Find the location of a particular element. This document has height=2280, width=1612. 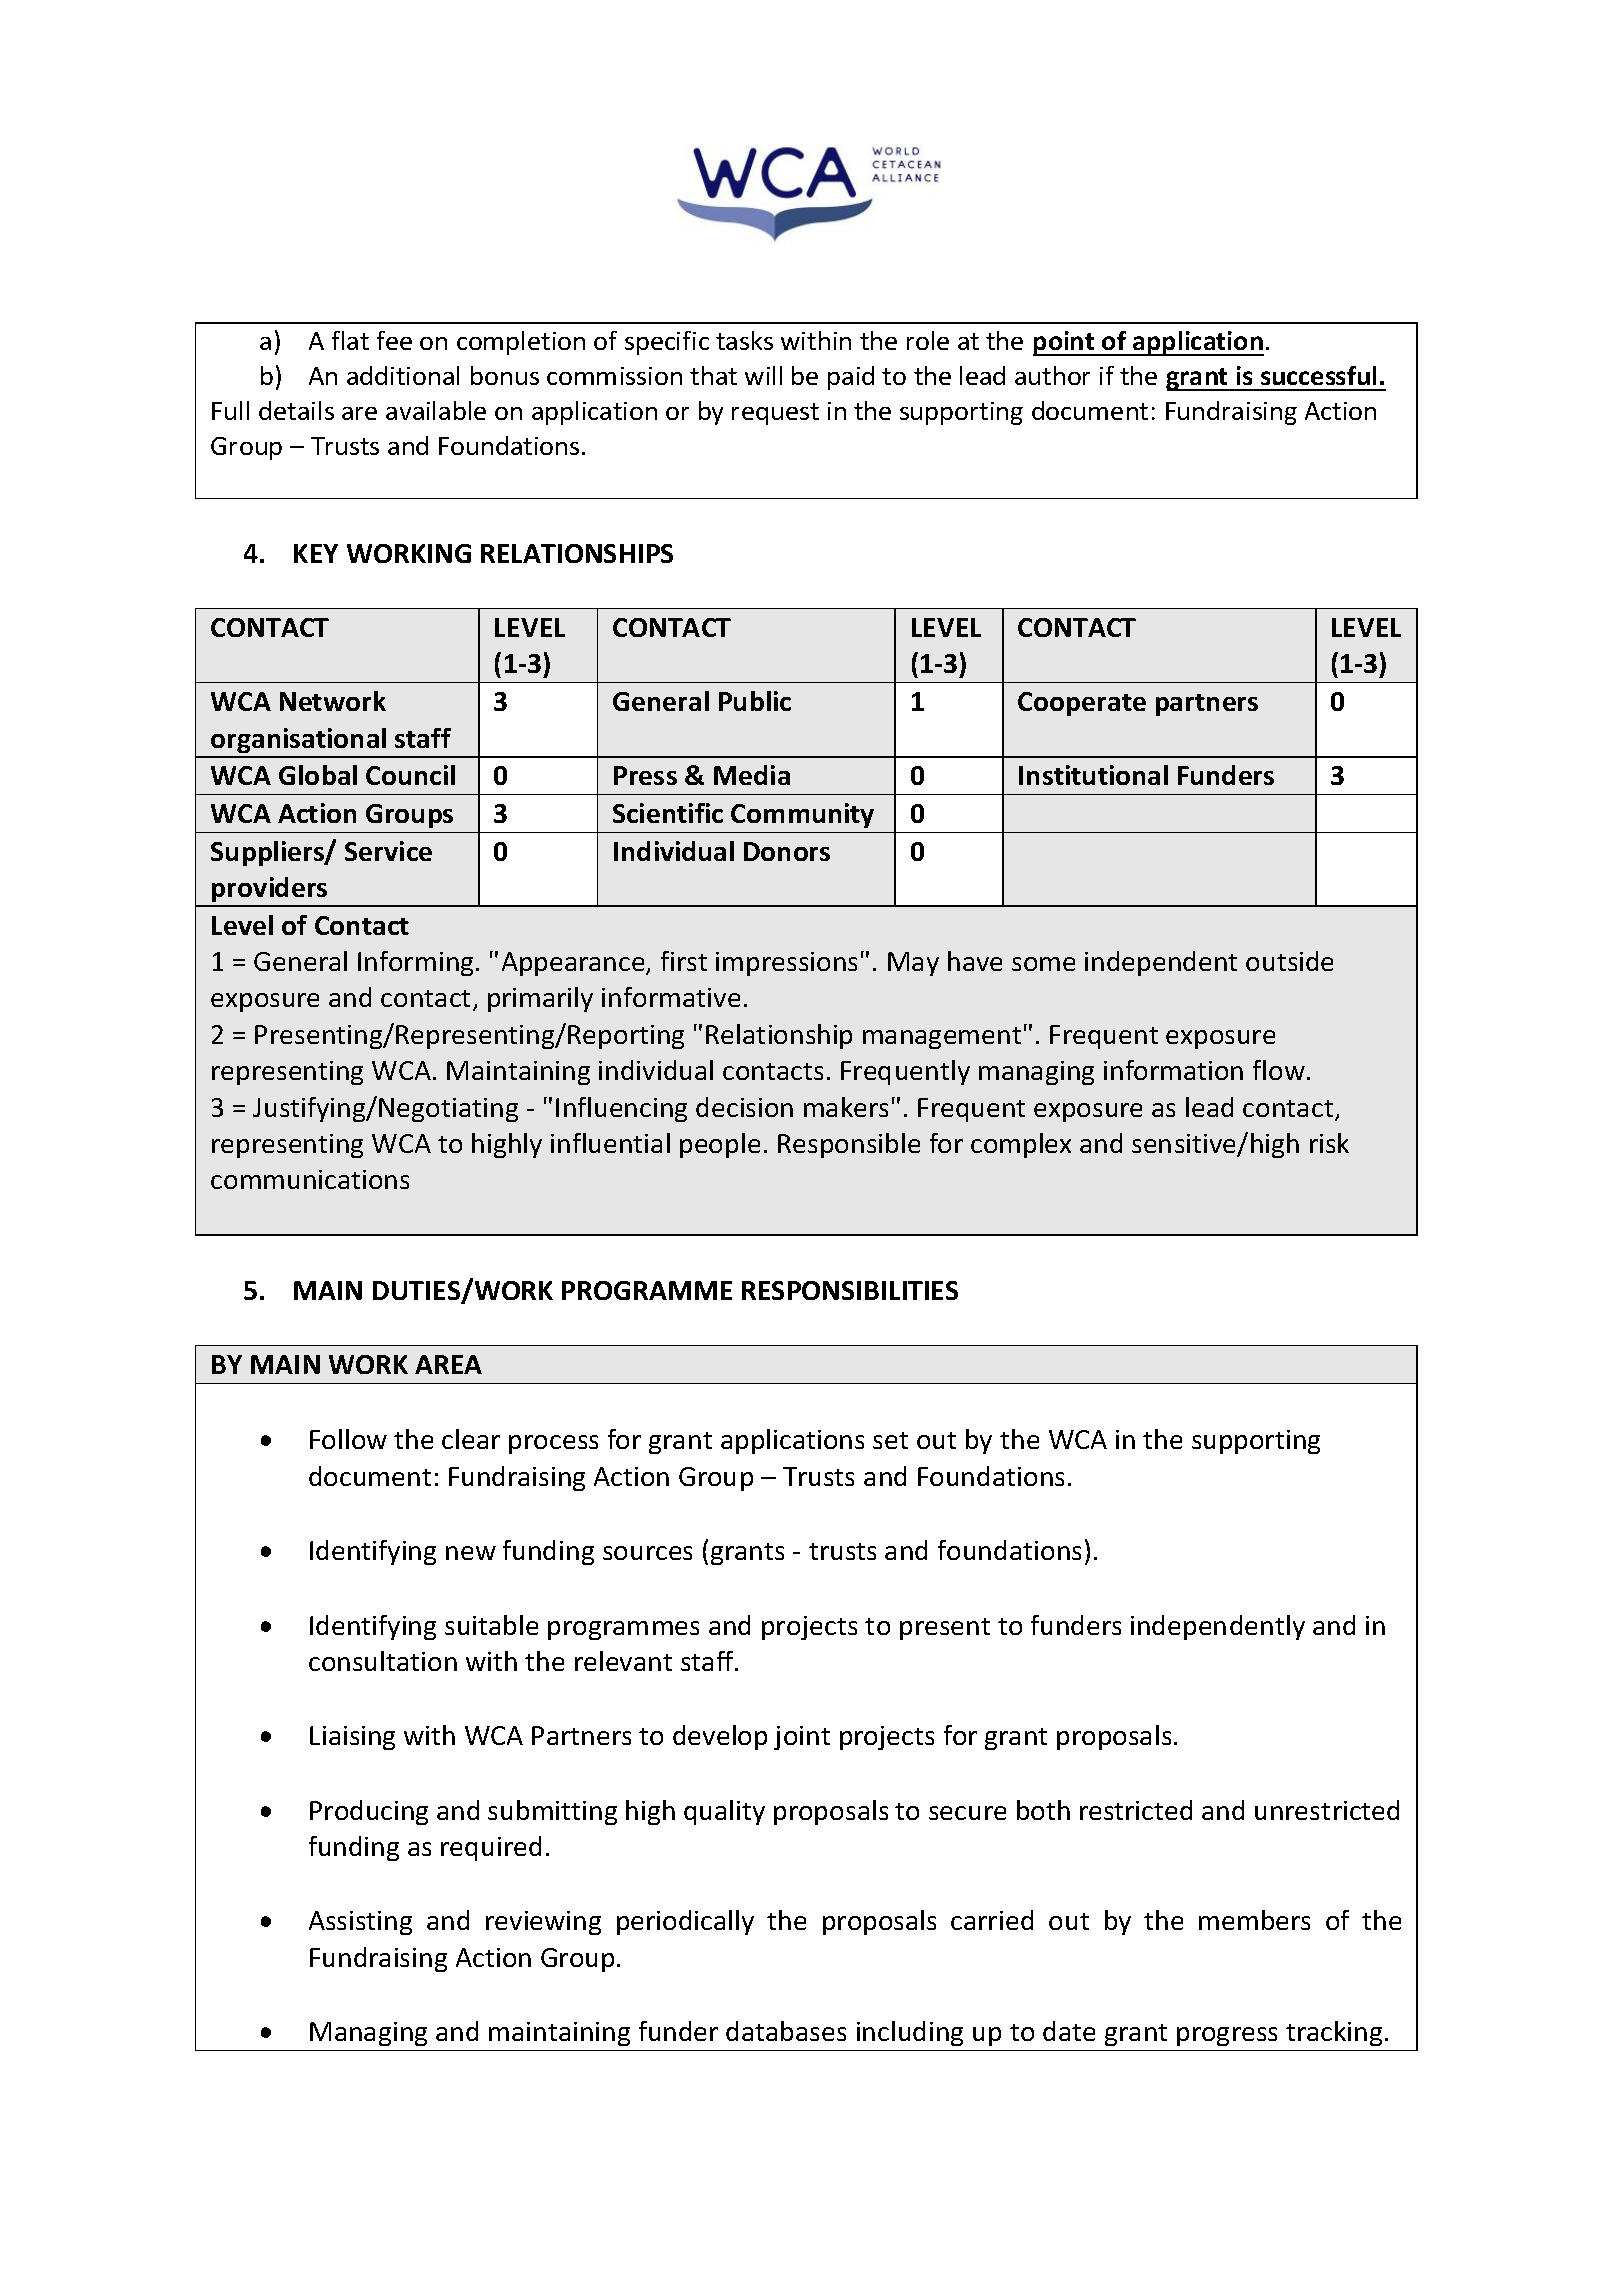

progress is located at coordinates (1227, 2036).
